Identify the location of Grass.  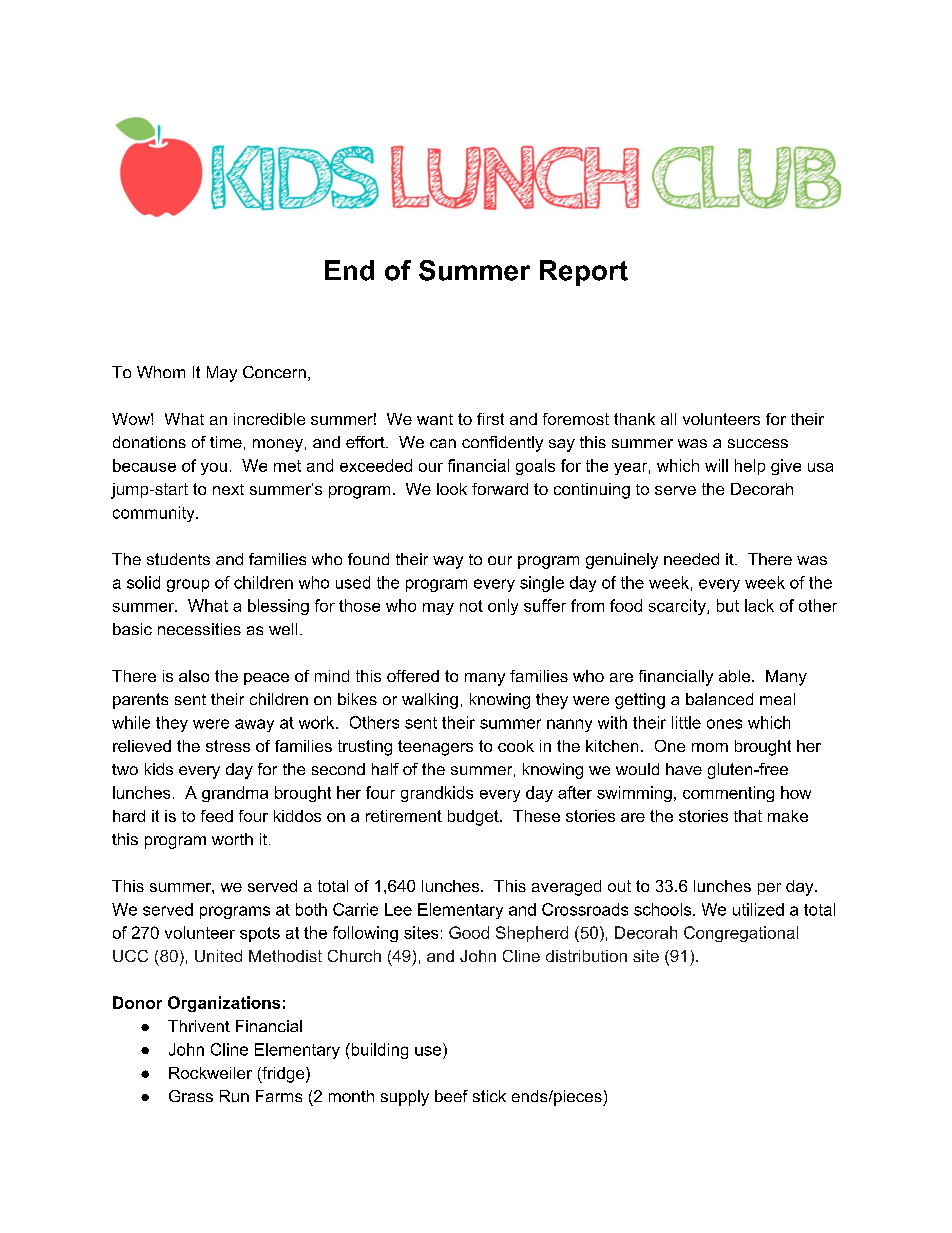
(191, 1096).
